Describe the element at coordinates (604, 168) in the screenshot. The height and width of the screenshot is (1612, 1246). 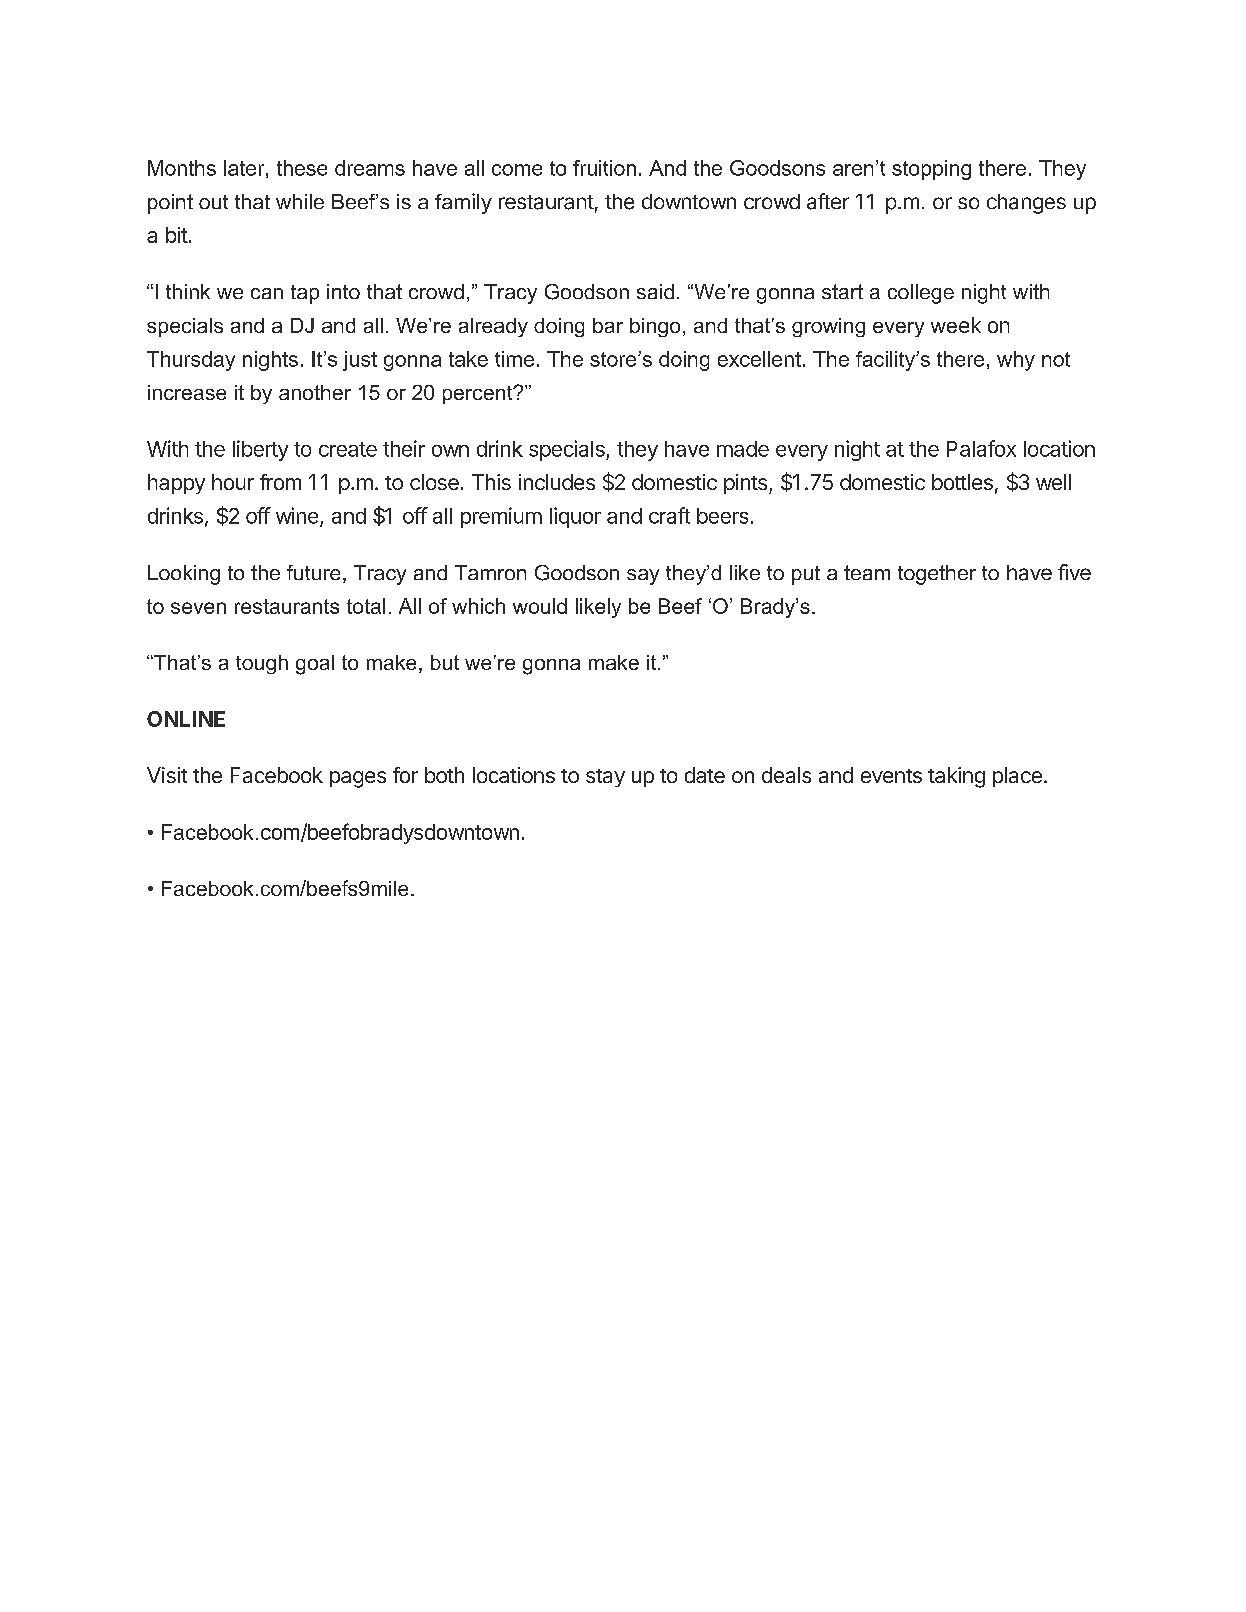
I see `fruition` at that location.
